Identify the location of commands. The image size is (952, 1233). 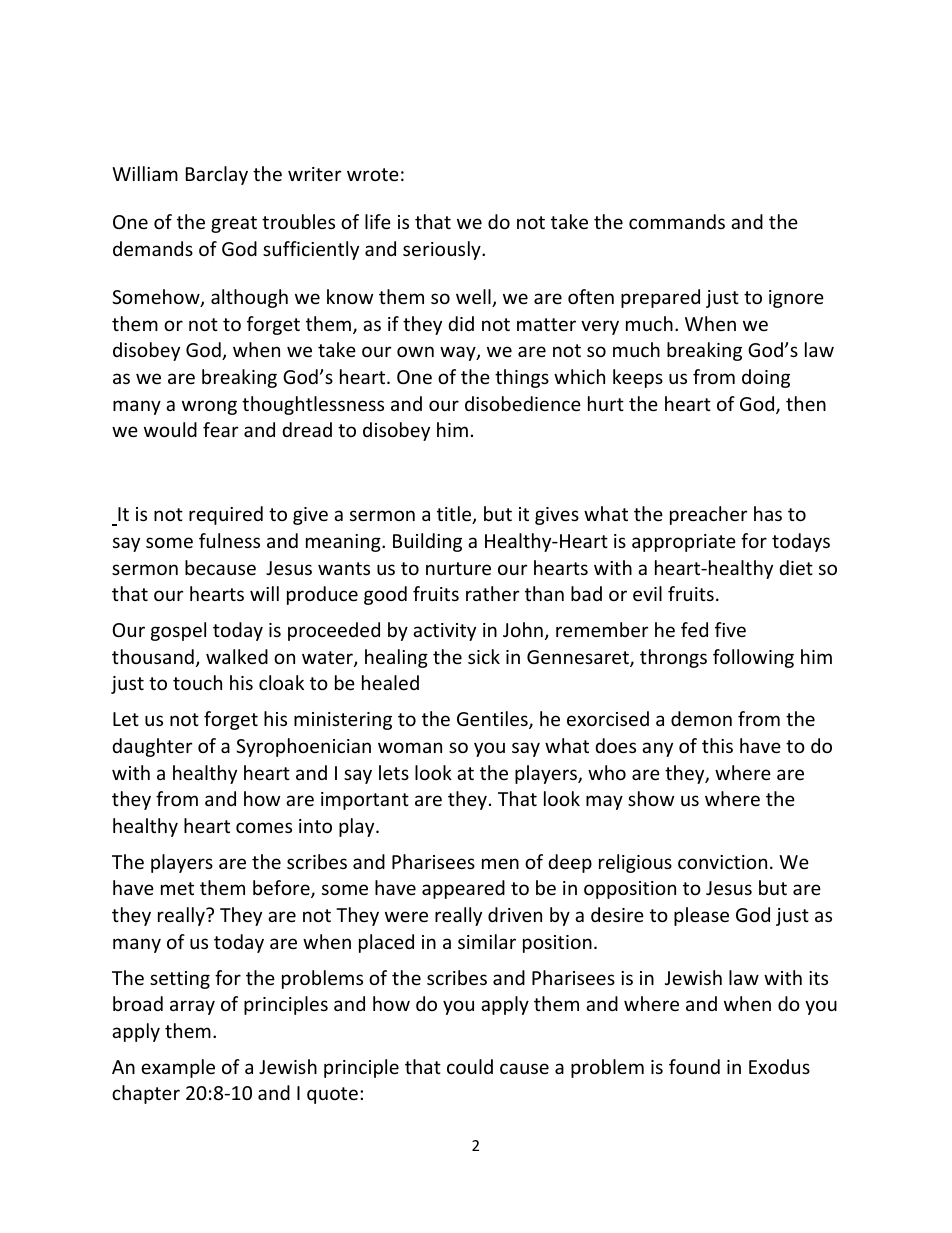
(677, 221).
